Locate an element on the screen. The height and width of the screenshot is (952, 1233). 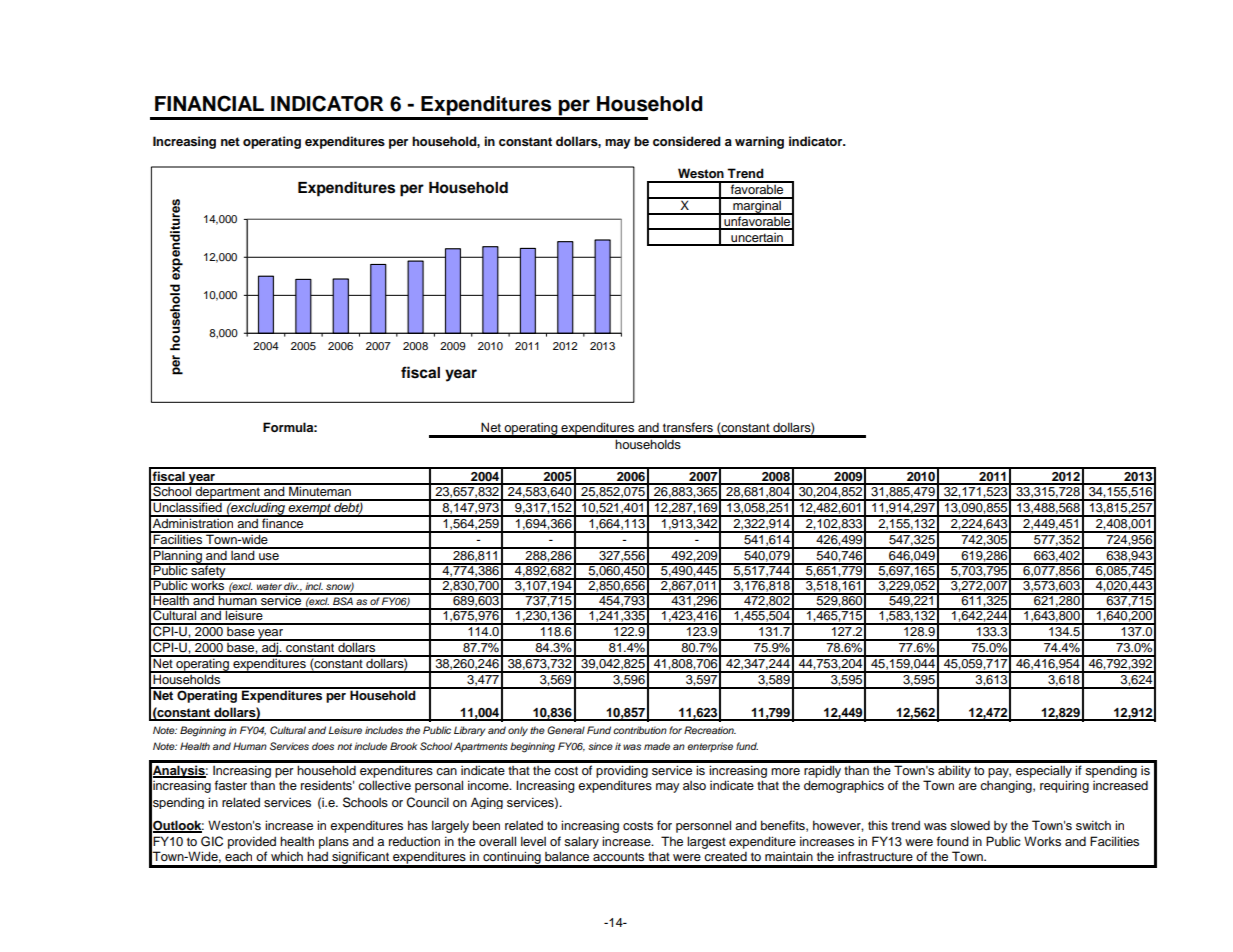
transfers is located at coordinates (688, 427).
